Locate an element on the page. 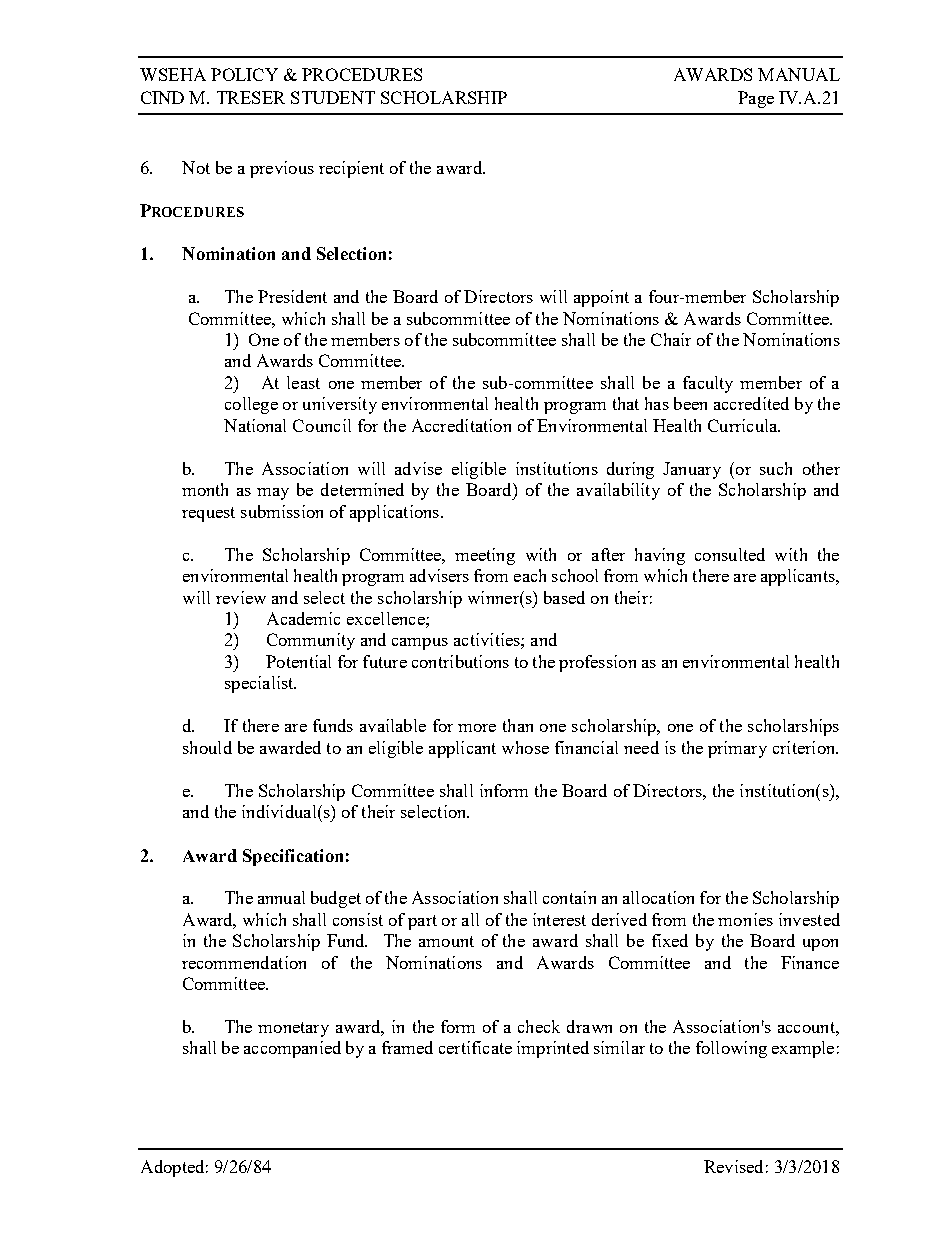  POLICY is located at coordinates (244, 74).
